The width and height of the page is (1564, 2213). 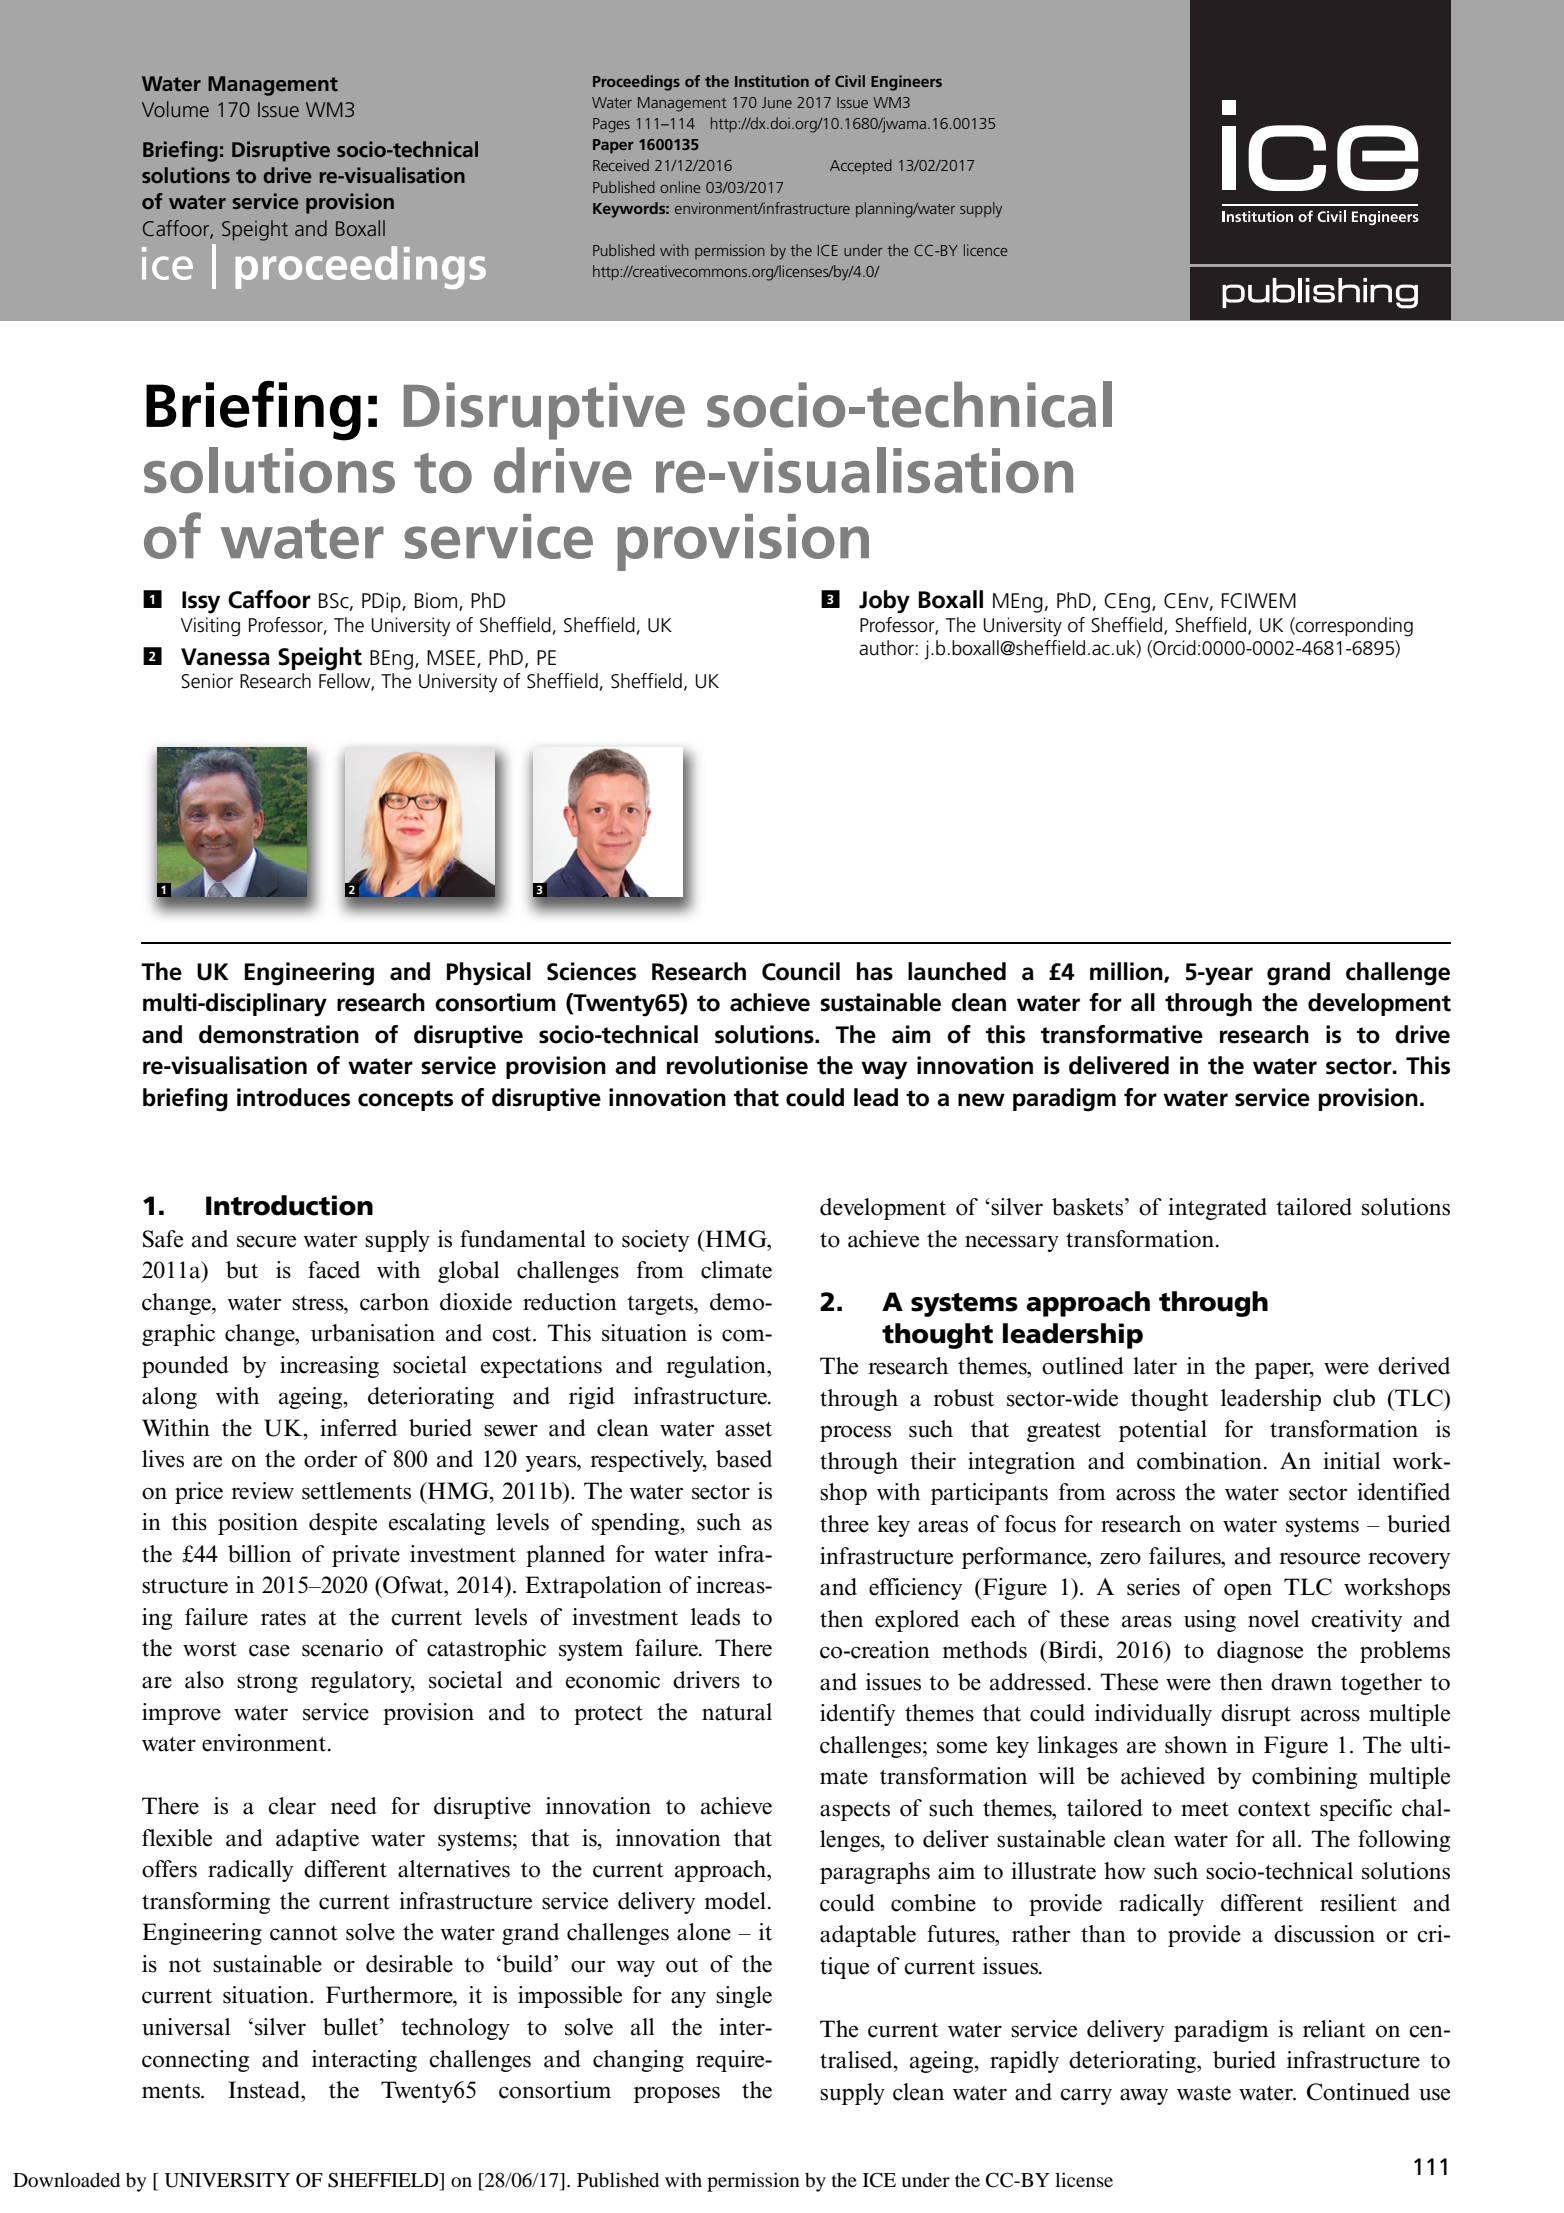 I want to click on Council, so click(x=801, y=971).
